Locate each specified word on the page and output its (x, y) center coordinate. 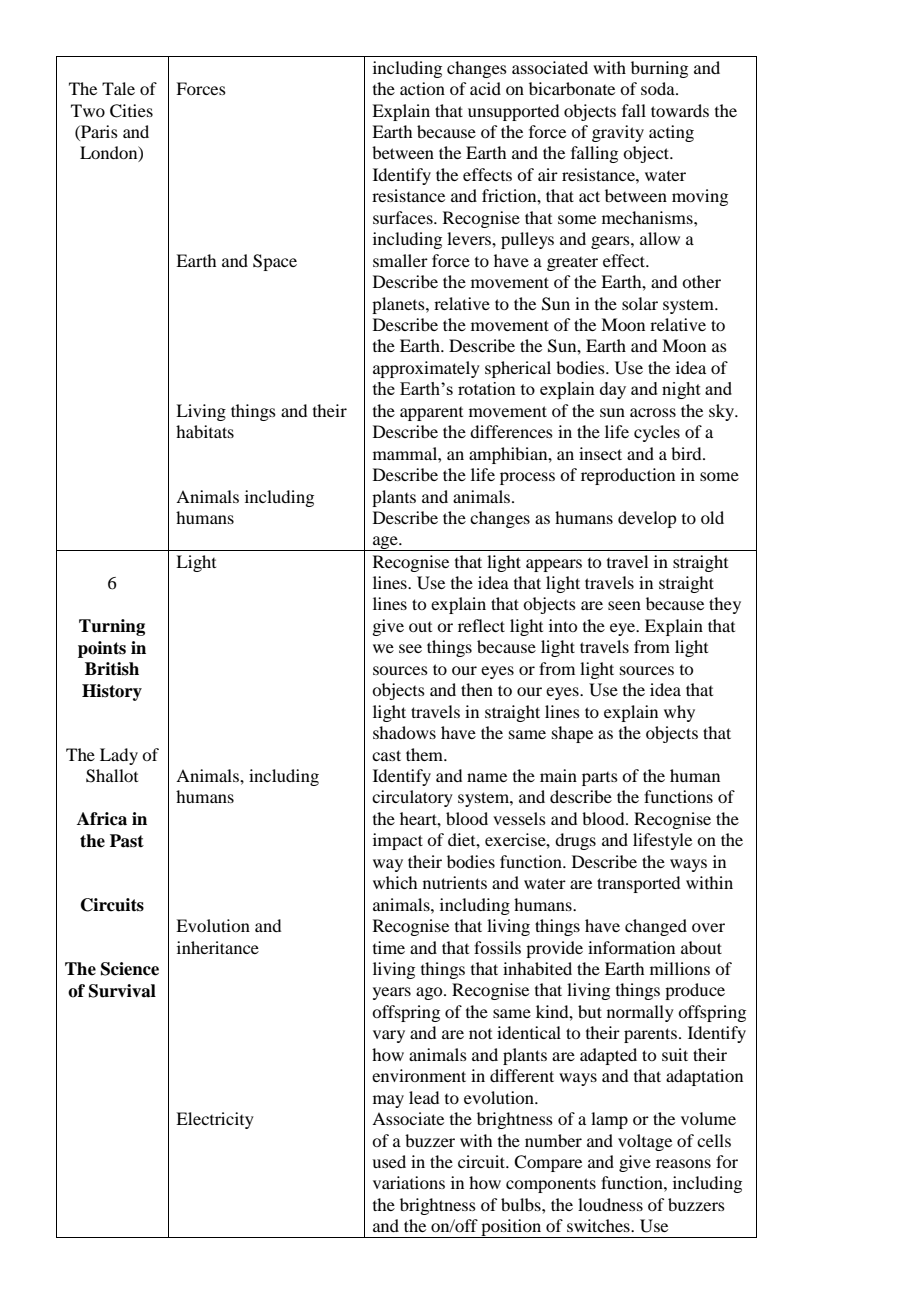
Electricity (215, 1120)
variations (409, 1182)
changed (656, 927)
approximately (426, 369)
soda (659, 88)
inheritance (218, 947)
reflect (481, 625)
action (422, 88)
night (681, 390)
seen (624, 605)
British (112, 669)
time (389, 947)
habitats (205, 431)
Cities (131, 111)
